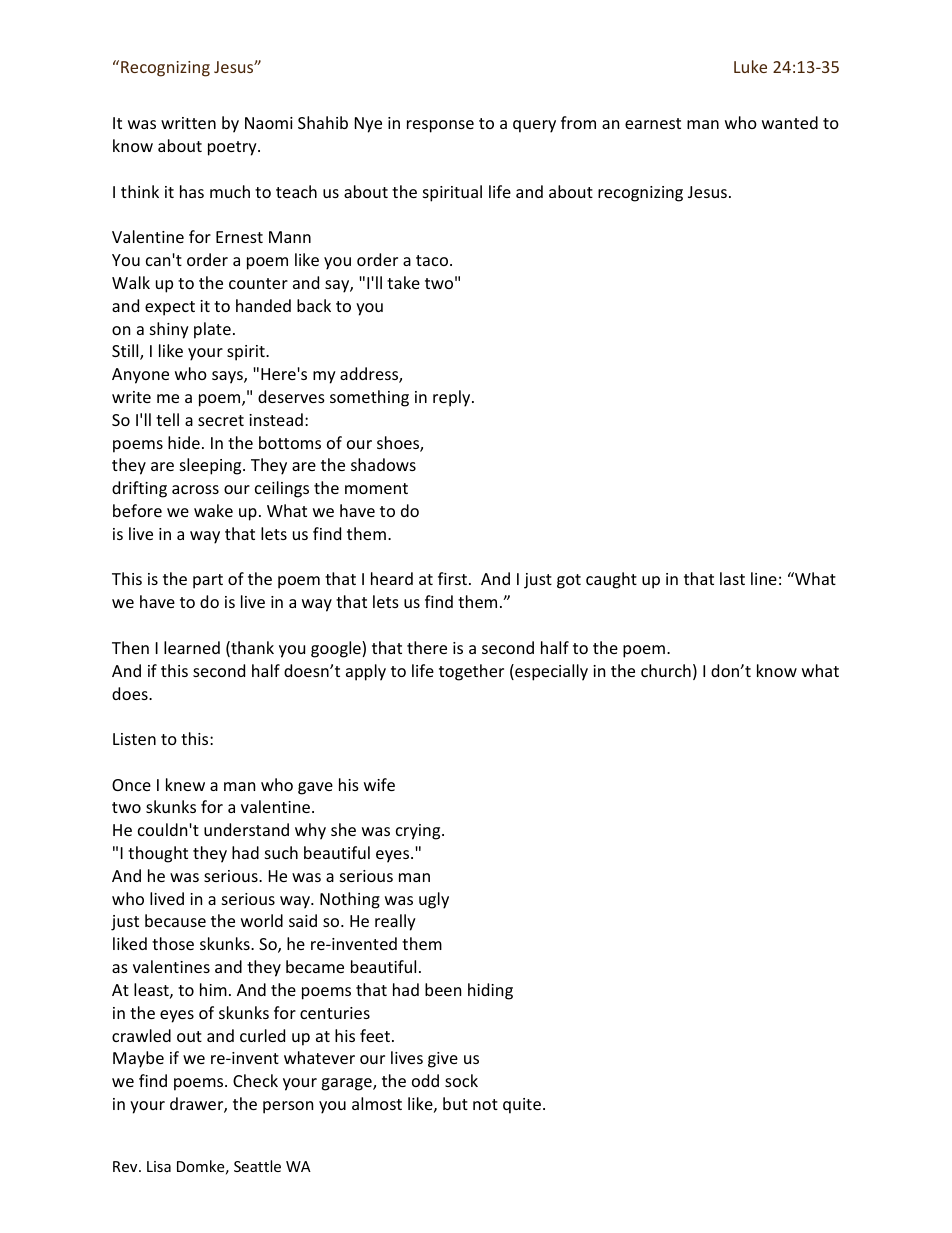 The image size is (952, 1233). Describe the element at coordinates (159, 1166) in the screenshot. I see `Lisa` at that location.
